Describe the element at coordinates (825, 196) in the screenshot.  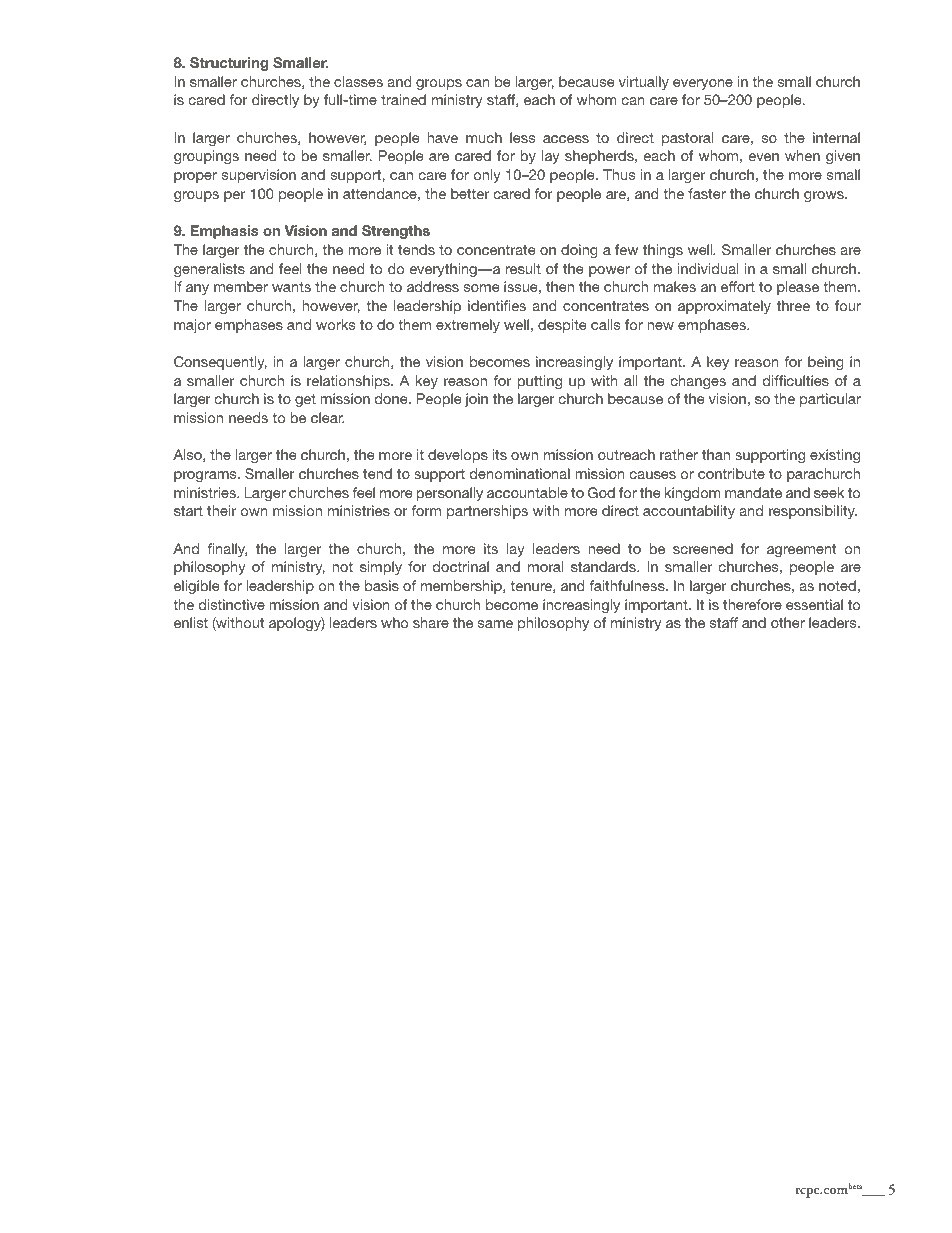
I see `grows` at that location.
